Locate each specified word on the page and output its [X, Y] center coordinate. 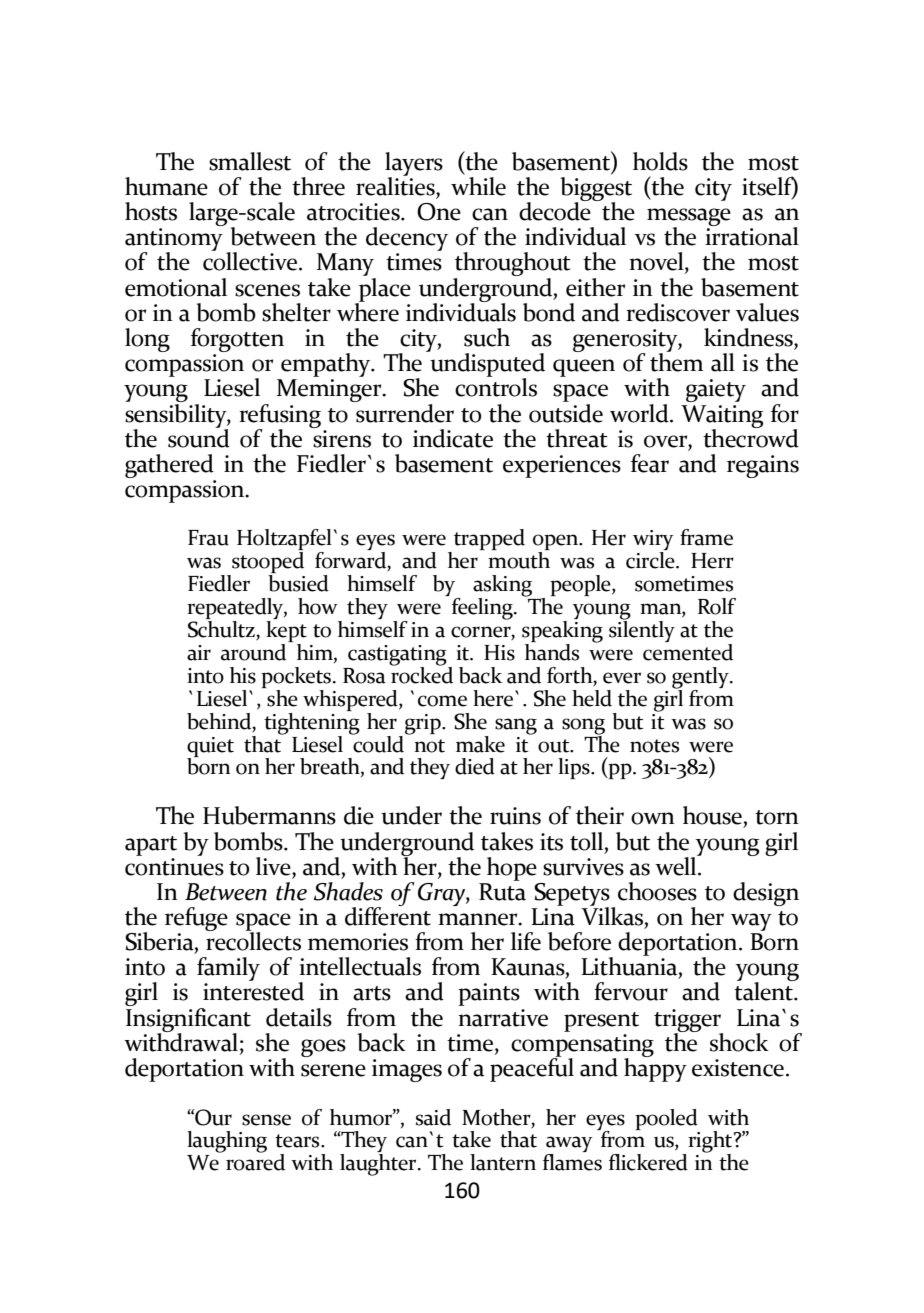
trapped [489, 539]
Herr [712, 561]
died [475, 766]
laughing [227, 1142]
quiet [210, 748]
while [478, 185]
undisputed [486, 365]
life [526, 941]
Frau [208, 538]
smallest [250, 161]
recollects [253, 940]
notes [654, 746]
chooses [657, 891]
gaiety [716, 390]
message [689, 218]
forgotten [237, 340]
